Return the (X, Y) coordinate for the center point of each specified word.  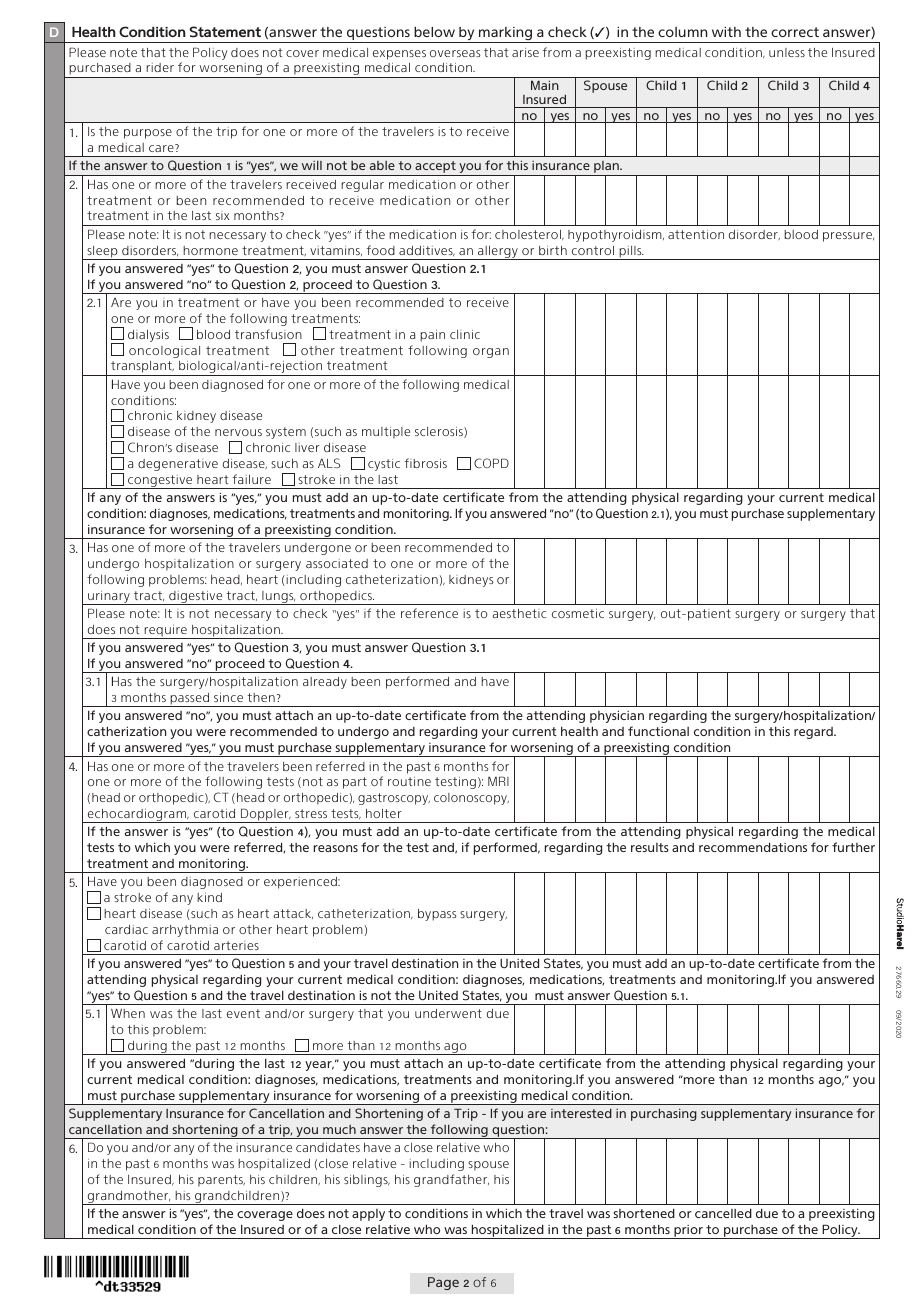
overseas (455, 53)
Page (443, 1283)
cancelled (723, 1213)
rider (160, 67)
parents (221, 1181)
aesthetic (519, 613)
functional (658, 731)
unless (787, 52)
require (165, 632)
